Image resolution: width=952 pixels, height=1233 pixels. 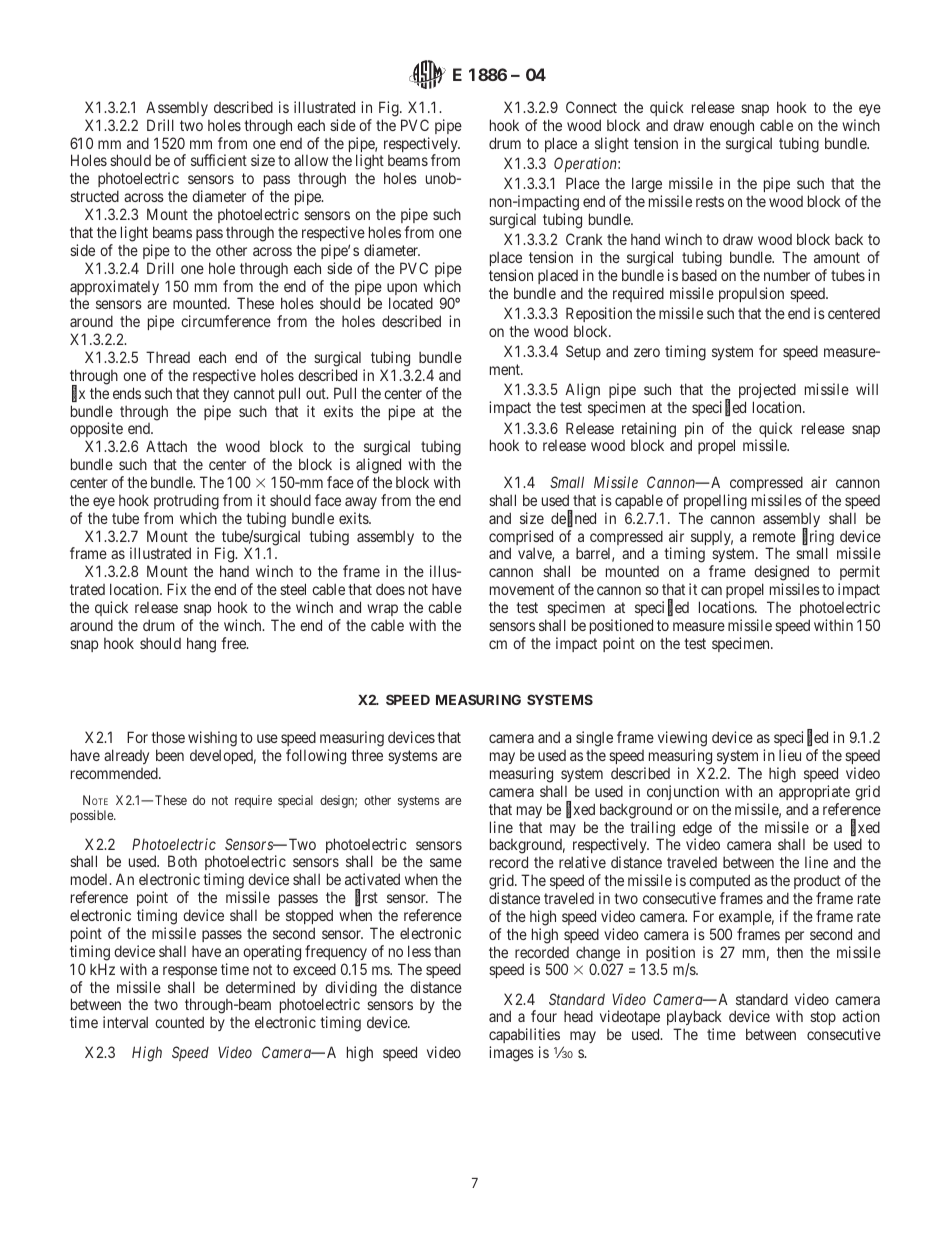 What do you see at coordinates (114, 289) in the page?
I see `approximately` at bounding box center [114, 289].
